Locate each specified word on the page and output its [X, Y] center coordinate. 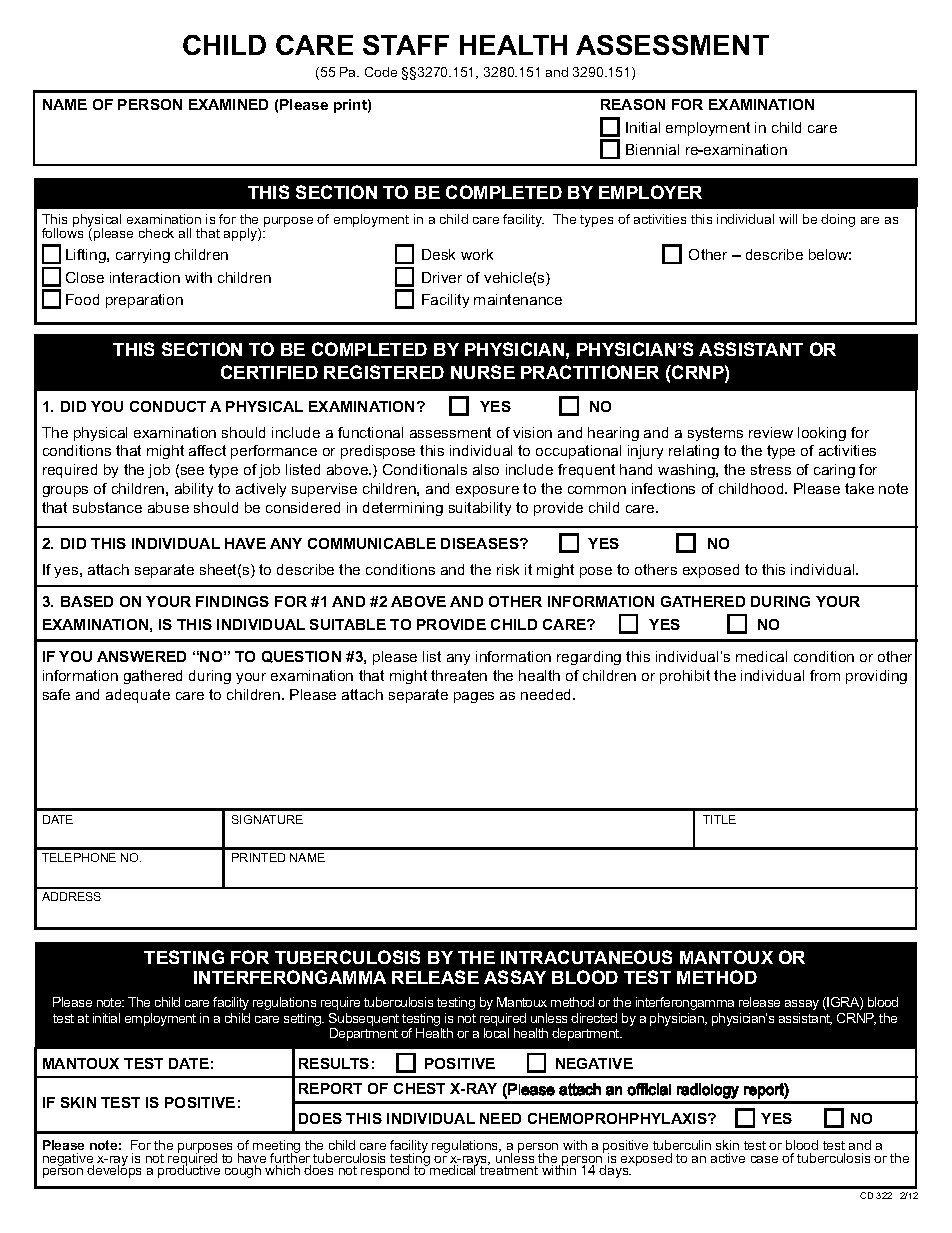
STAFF [406, 45]
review [771, 432]
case [764, 1159]
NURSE [483, 372]
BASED [87, 601]
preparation [144, 301]
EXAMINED [228, 104]
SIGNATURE [267, 819]
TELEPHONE [79, 857]
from [825, 675]
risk [508, 569]
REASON [633, 104]
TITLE [719, 819]
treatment [509, 1169]
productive [189, 1170]
